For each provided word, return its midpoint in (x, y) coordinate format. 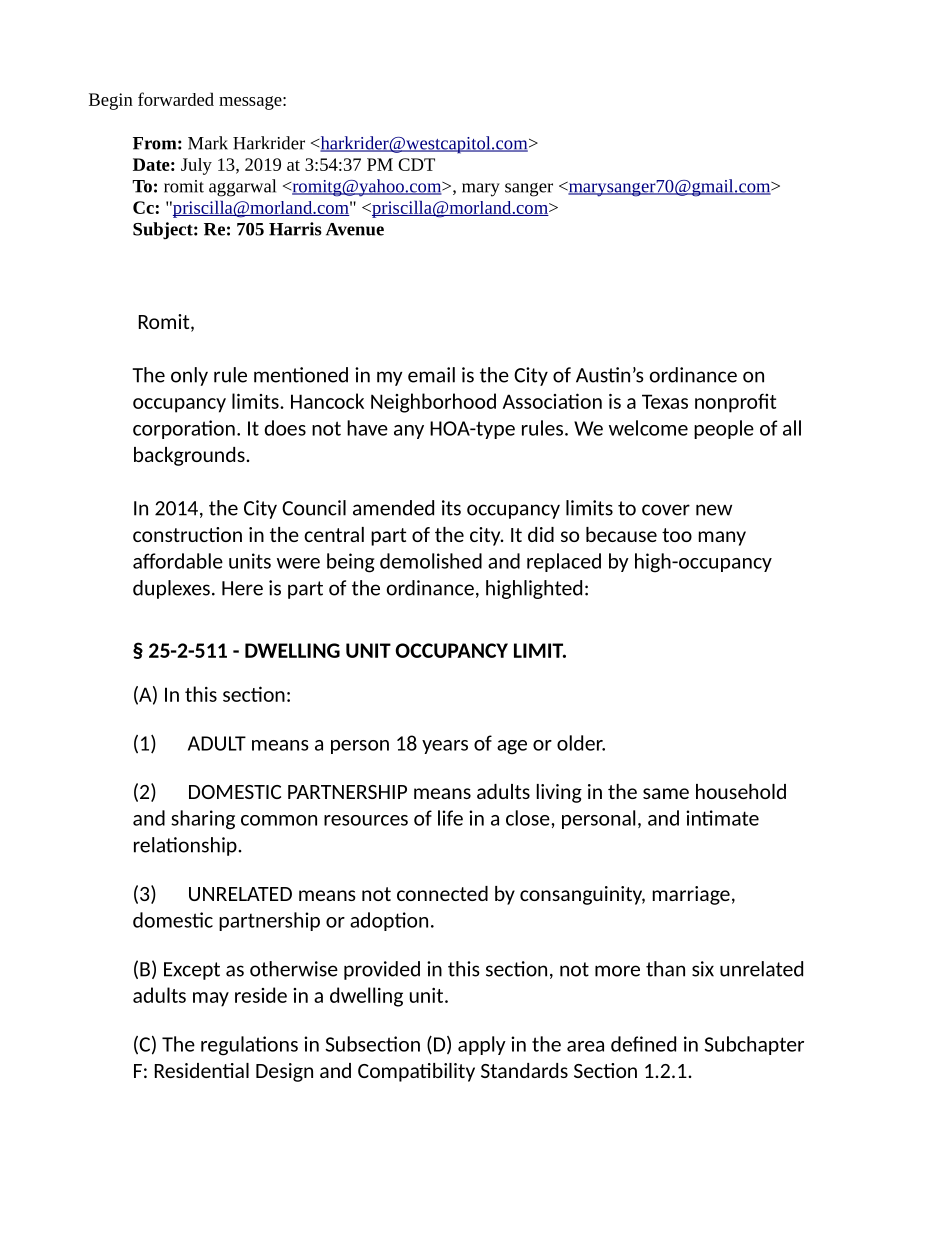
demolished (431, 561)
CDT (416, 164)
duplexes (171, 589)
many (722, 538)
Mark (208, 143)
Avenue (355, 229)
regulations (249, 1046)
